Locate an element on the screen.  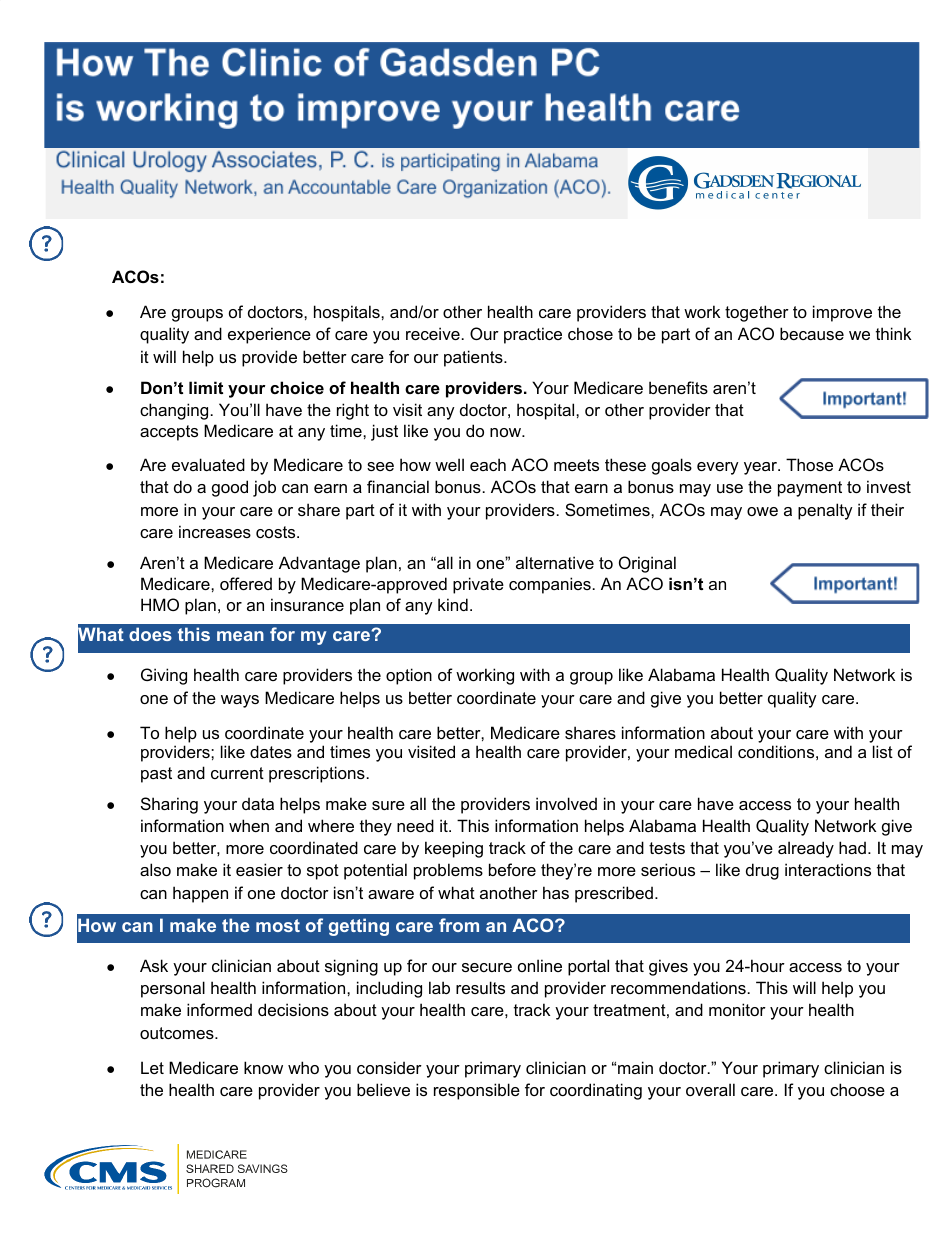
interactions is located at coordinates (828, 869).
